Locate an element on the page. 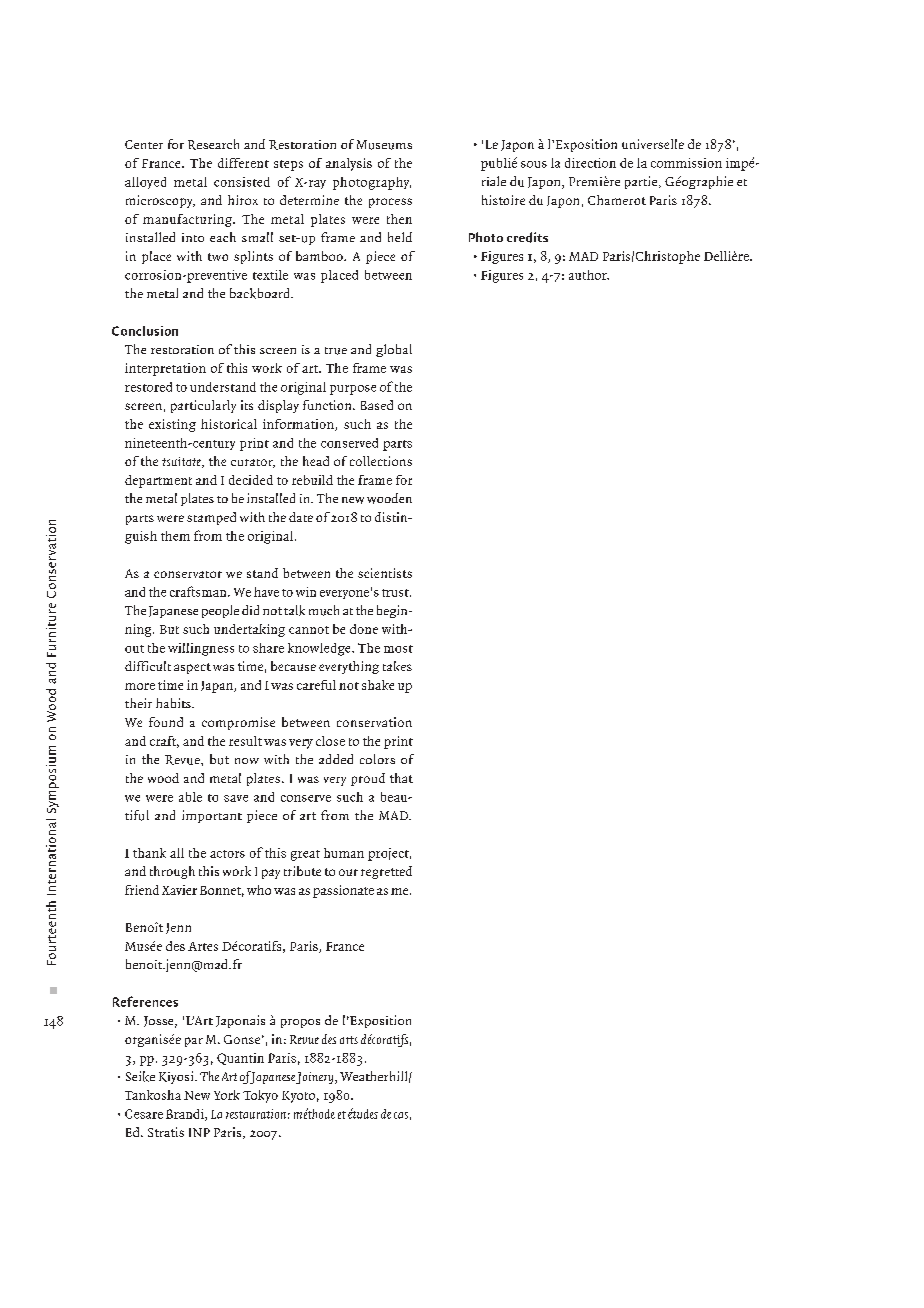 The image size is (924, 1308). willingness is located at coordinates (201, 649).
